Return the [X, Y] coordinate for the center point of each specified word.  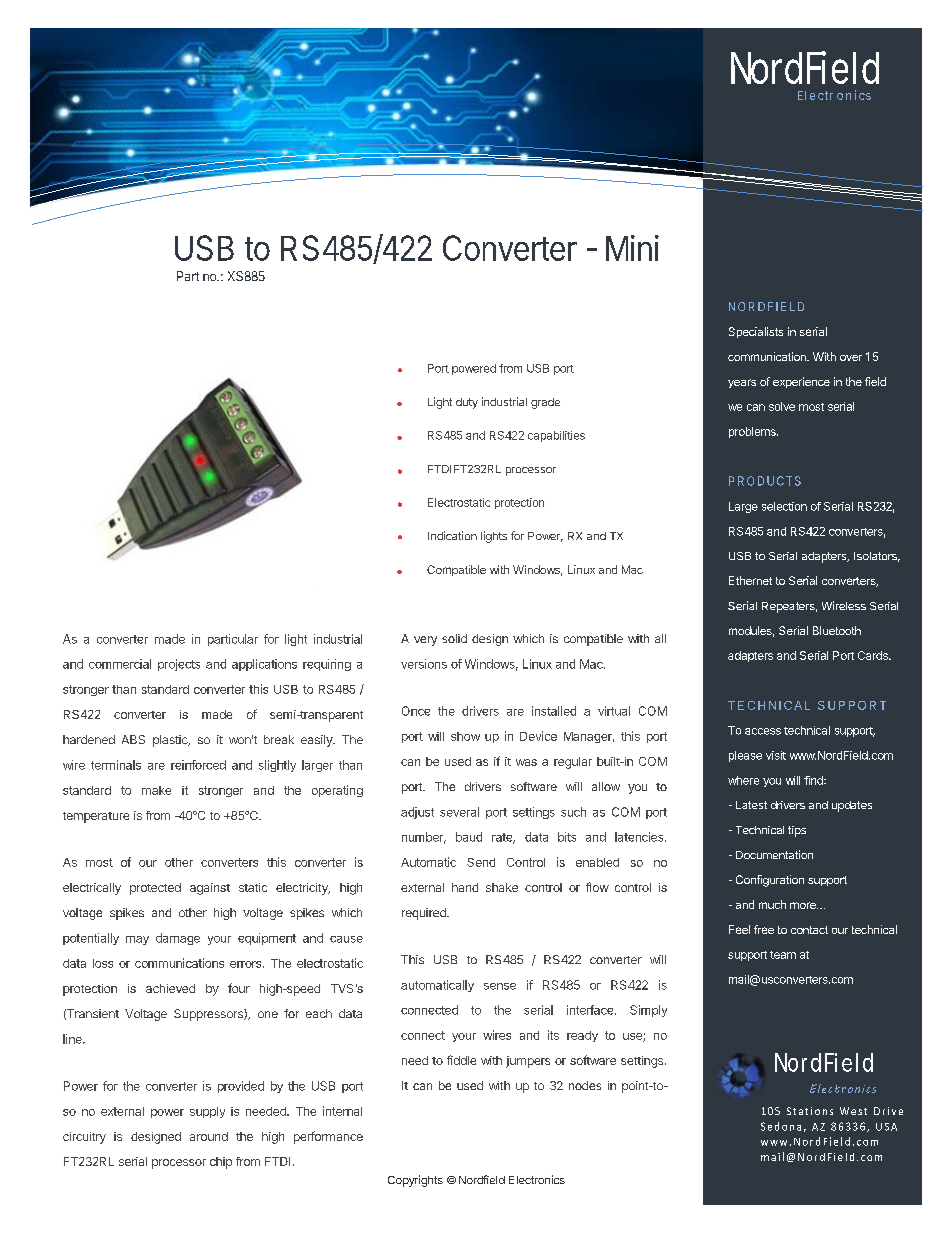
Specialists [756, 332]
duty [467, 403]
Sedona [781, 1126]
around [209, 1136]
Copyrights [415, 1181]
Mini [632, 248]
